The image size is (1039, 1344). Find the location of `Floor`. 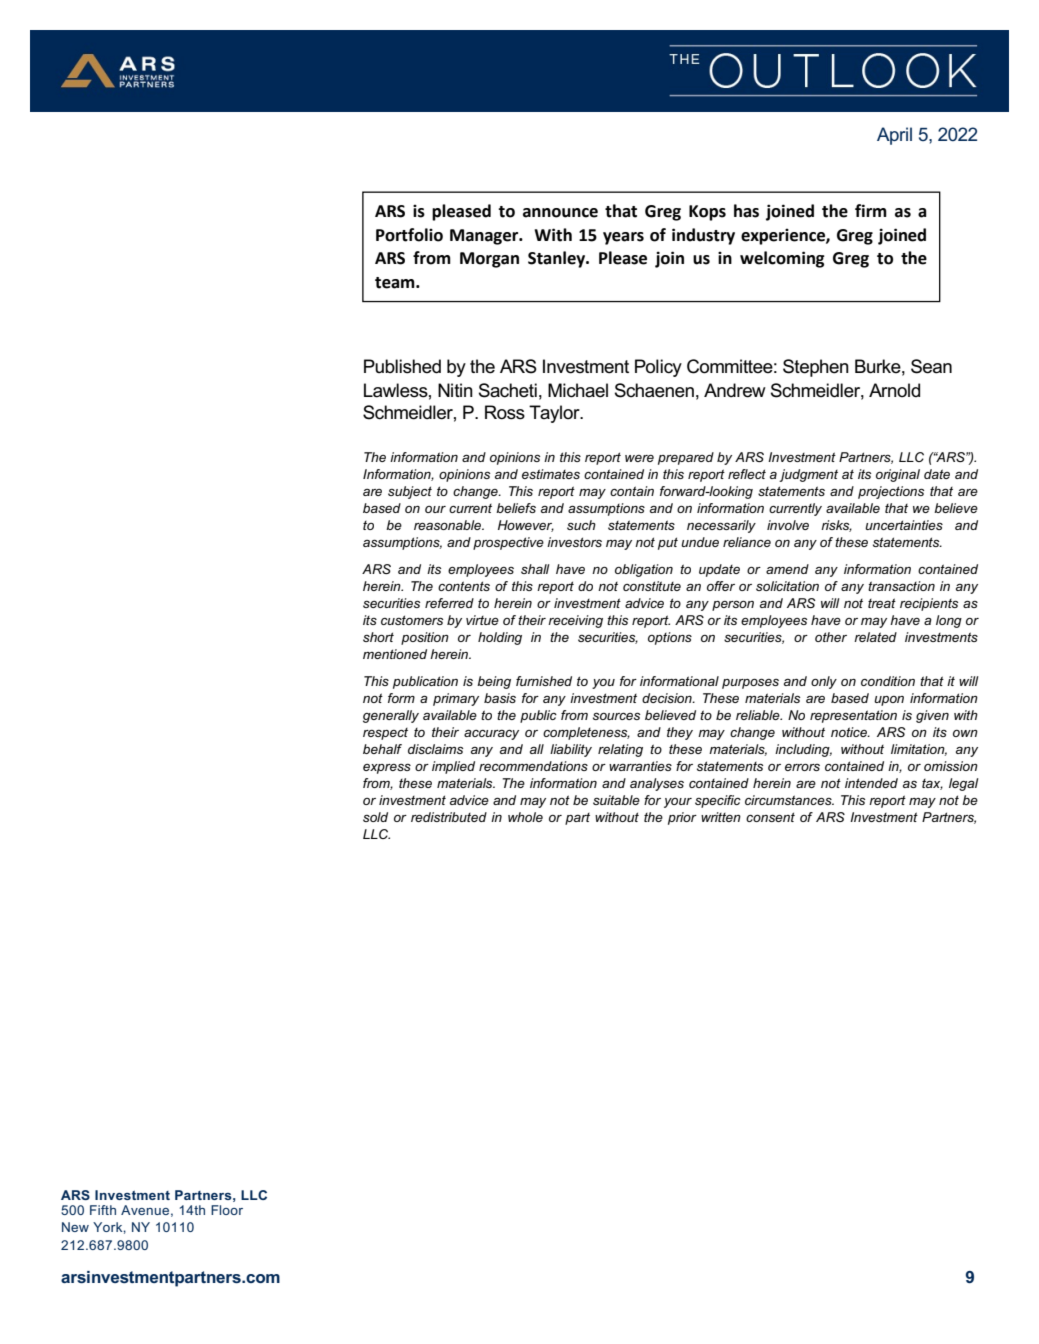

Floor is located at coordinates (227, 1210).
